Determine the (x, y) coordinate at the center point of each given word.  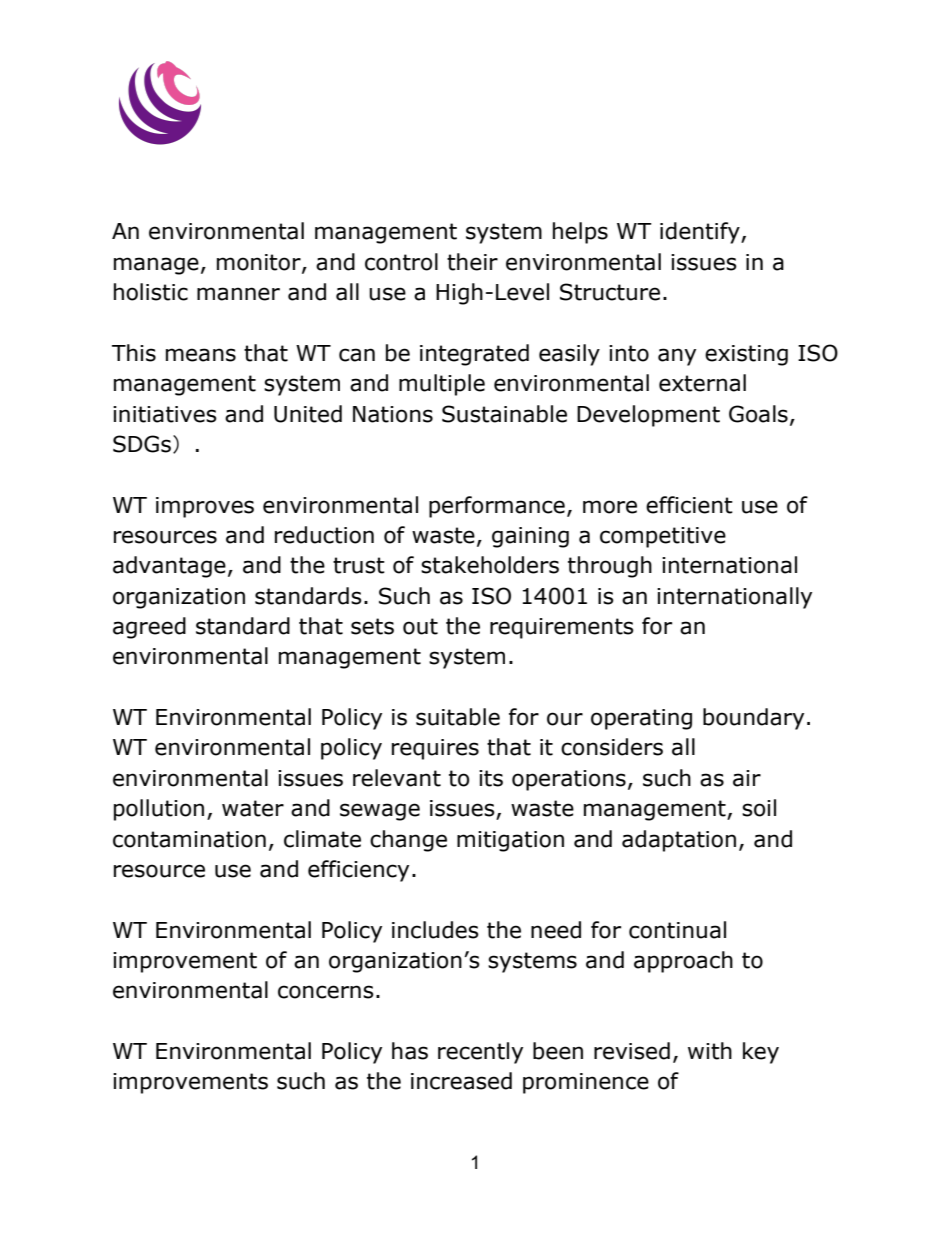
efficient (689, 505)
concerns (326, 992)
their (472, 262)
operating (641, 719)
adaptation (679, 841)
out (420, 626)
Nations (393, 414)
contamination (189, 839)
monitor (260, 263)
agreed (149, 628)
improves (205, 507)
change (408, 841)
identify (701, 233)
